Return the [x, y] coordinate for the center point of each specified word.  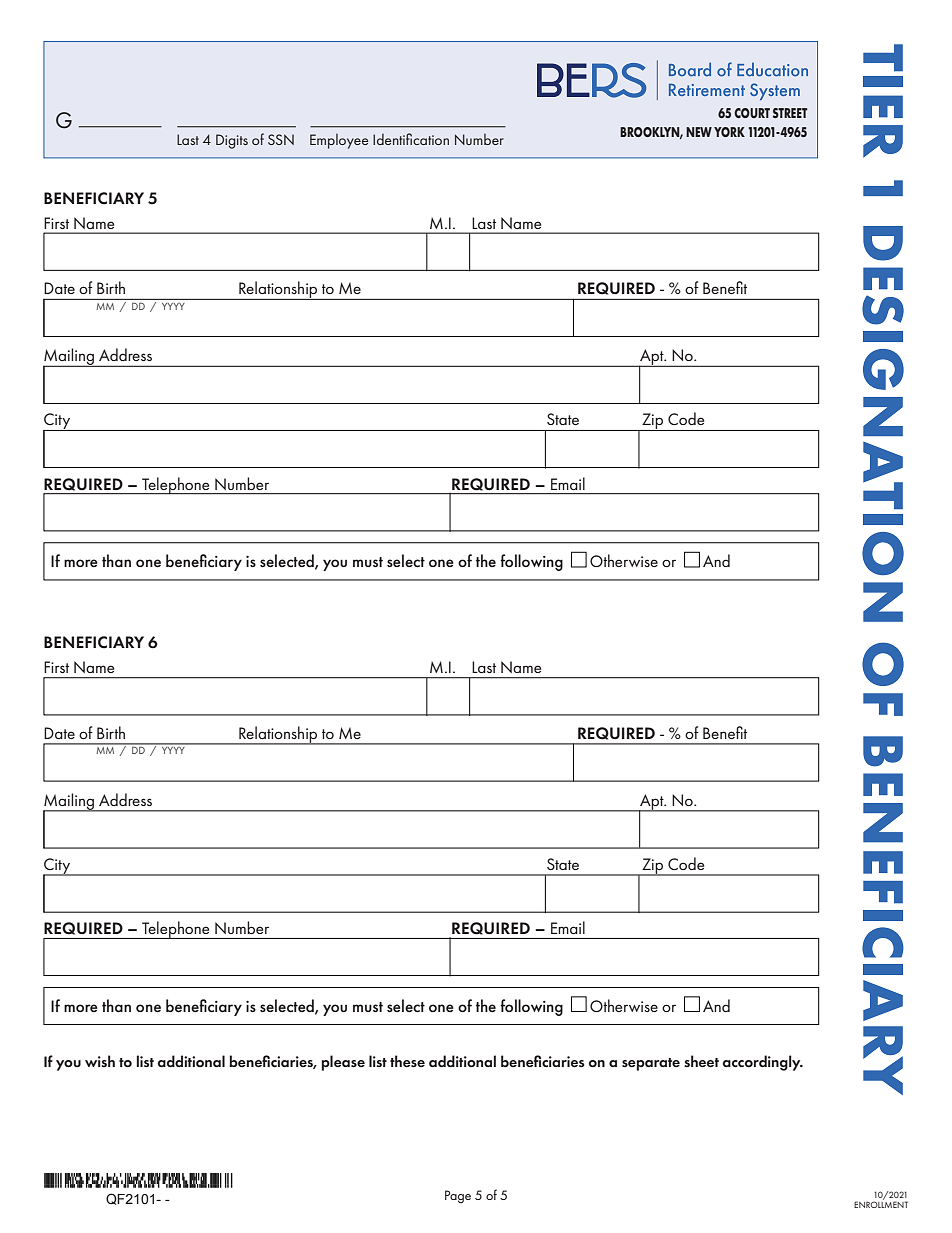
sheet [701, 1061]
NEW [699, 132]
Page [458, 1196]
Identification [411, 139]
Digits [232, 141]
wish [100, 1061]
